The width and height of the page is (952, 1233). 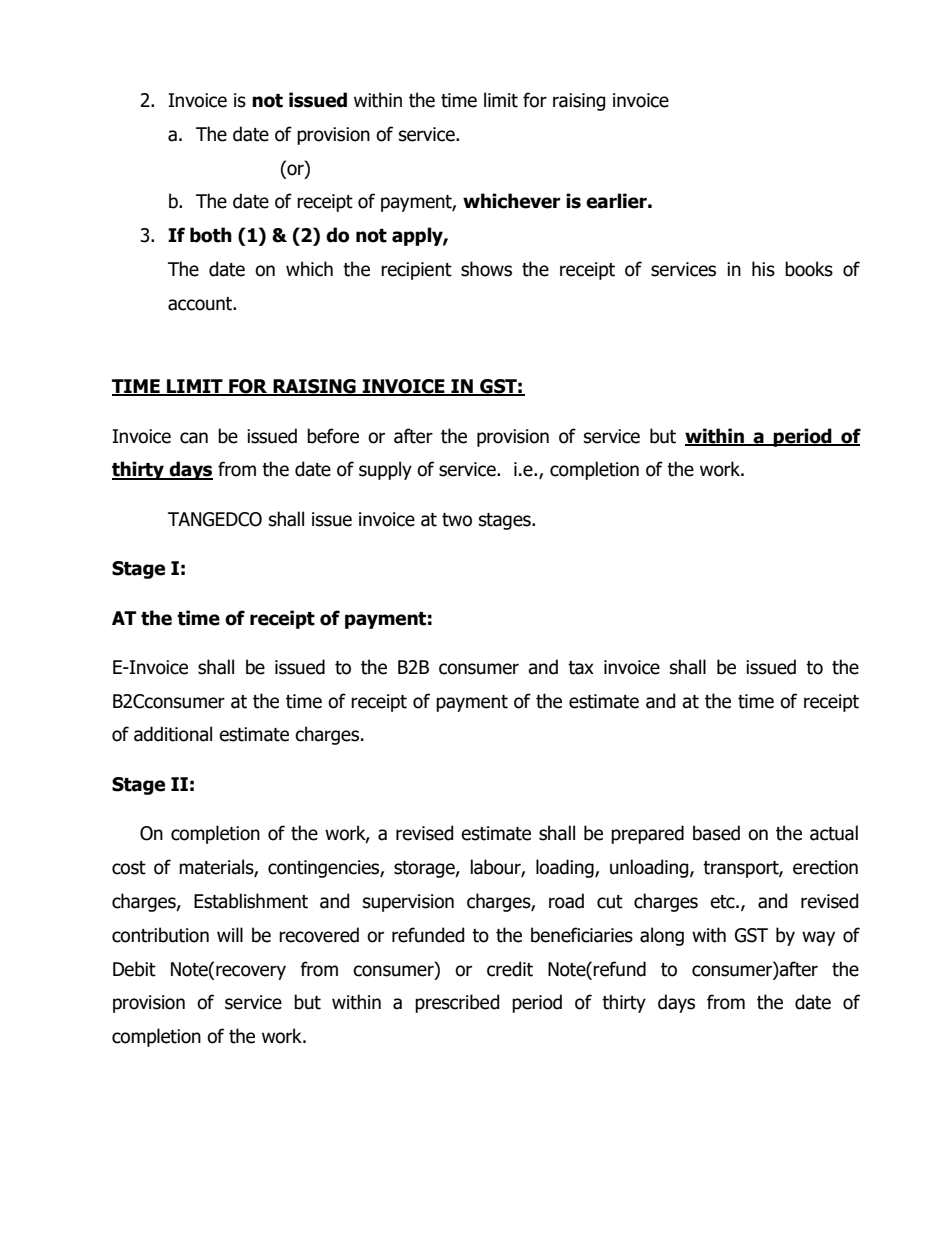 What do you see at coordinates (134, 969) in the page?
I see `Debit` at bounding box center [134, 969].
